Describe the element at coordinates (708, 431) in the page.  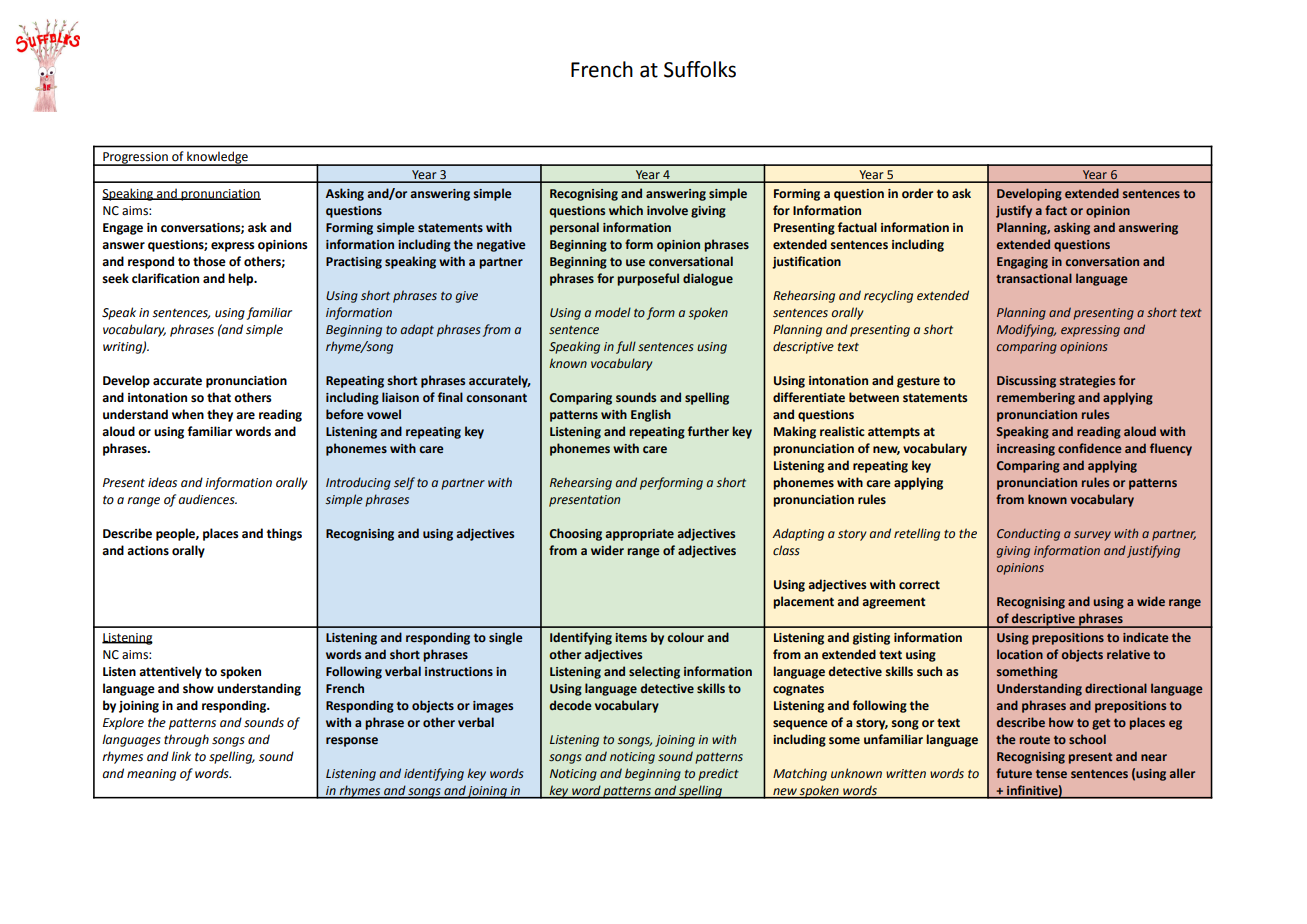
I see `further` at that location.
